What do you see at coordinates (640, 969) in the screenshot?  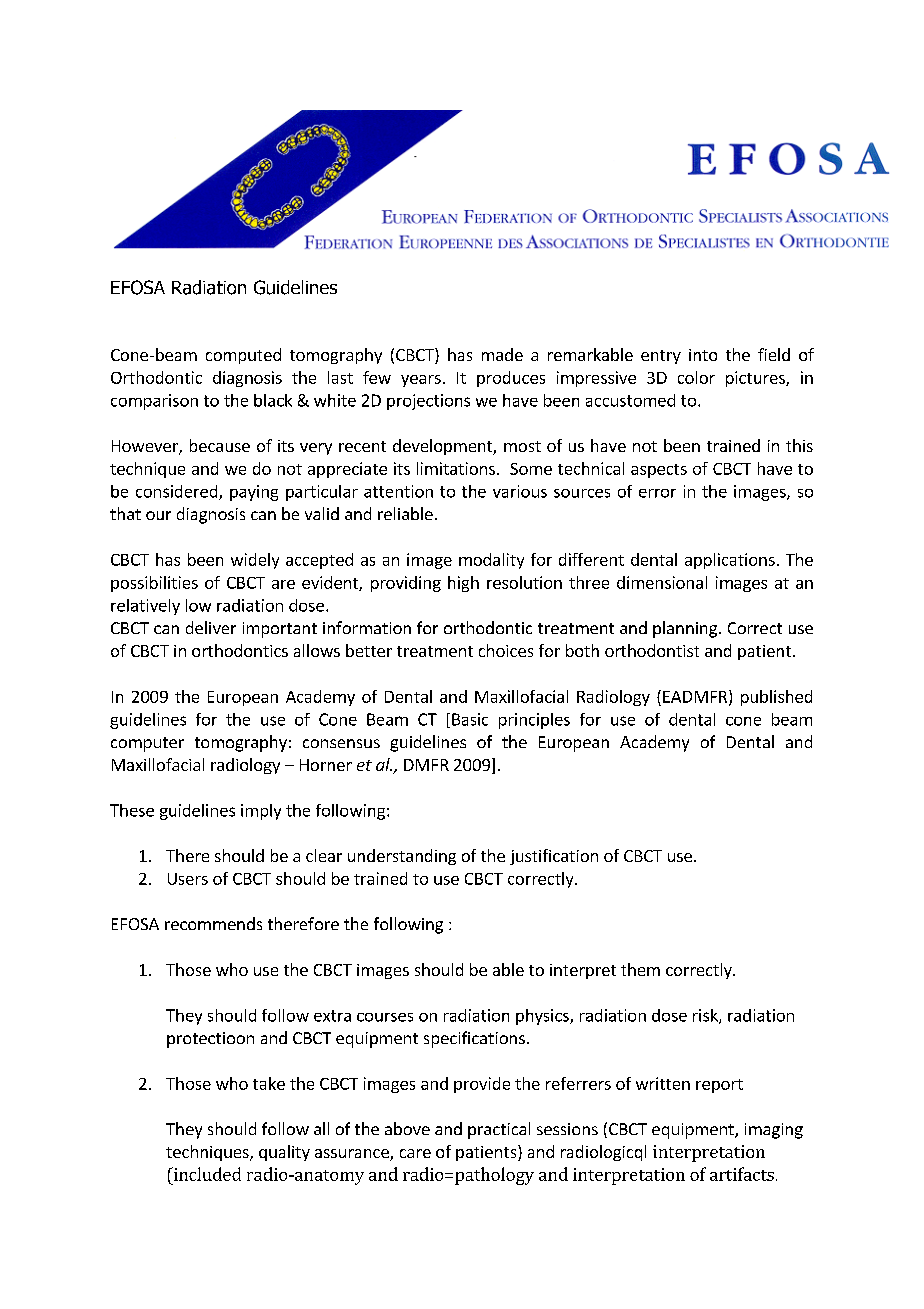 I see `them` at bounding box center [640, 969].
